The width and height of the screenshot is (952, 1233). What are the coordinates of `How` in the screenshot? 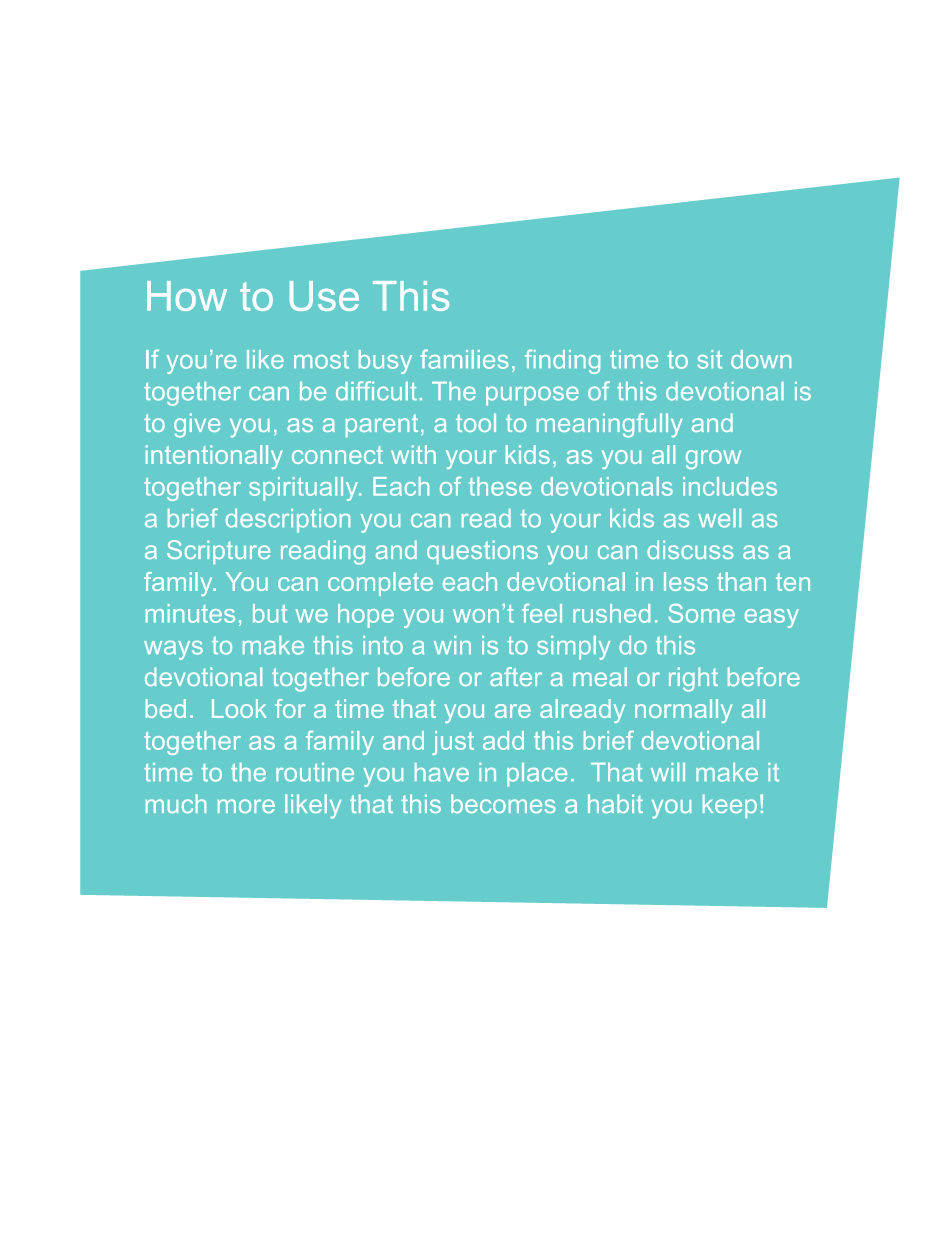 It's located at (187, 296).
